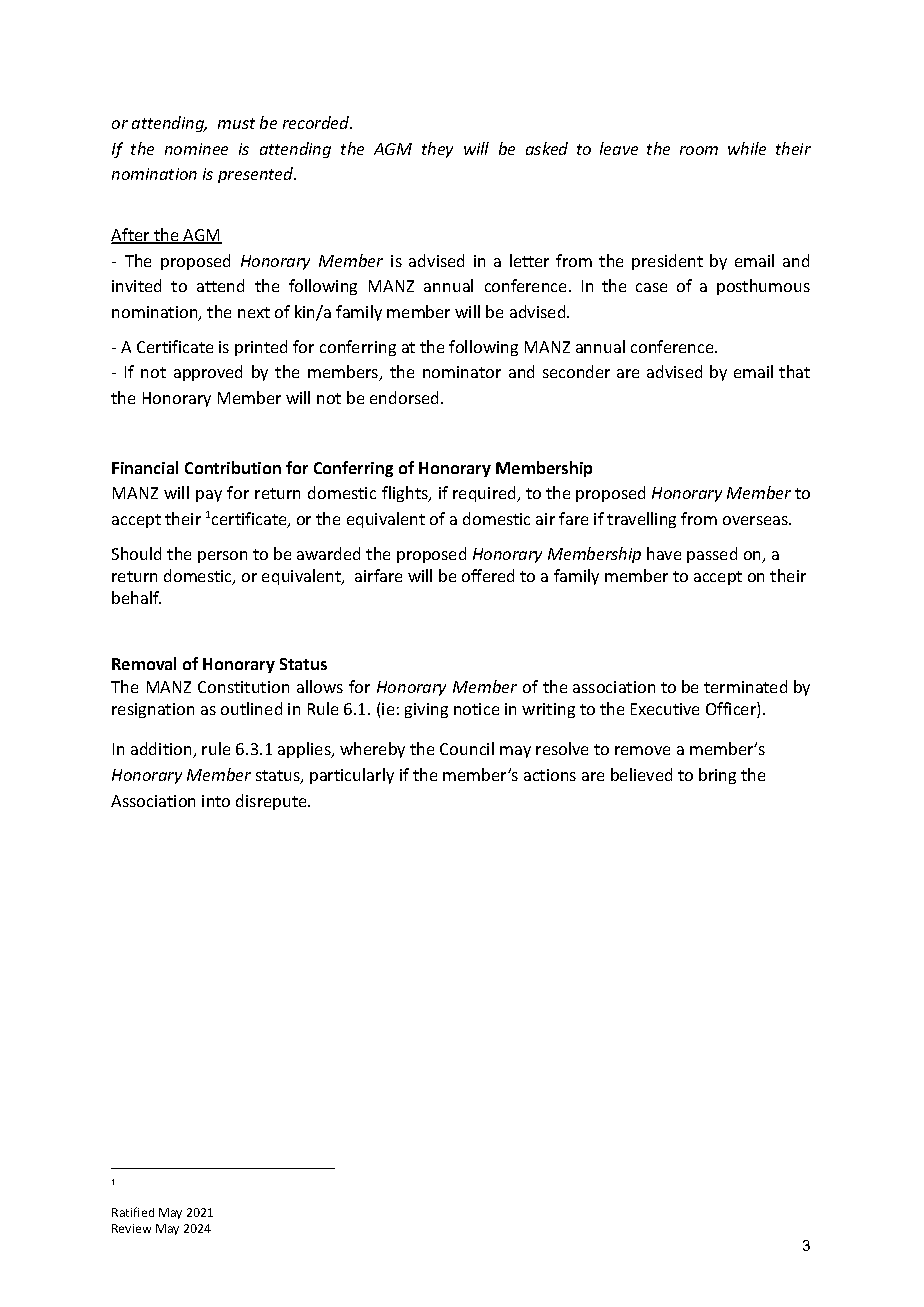 This screenshot has width=924, height=1307. What do you see at coordinates (131, 1228) in the screenshot?
I see `Review` at bounding box center [131, 1228].
